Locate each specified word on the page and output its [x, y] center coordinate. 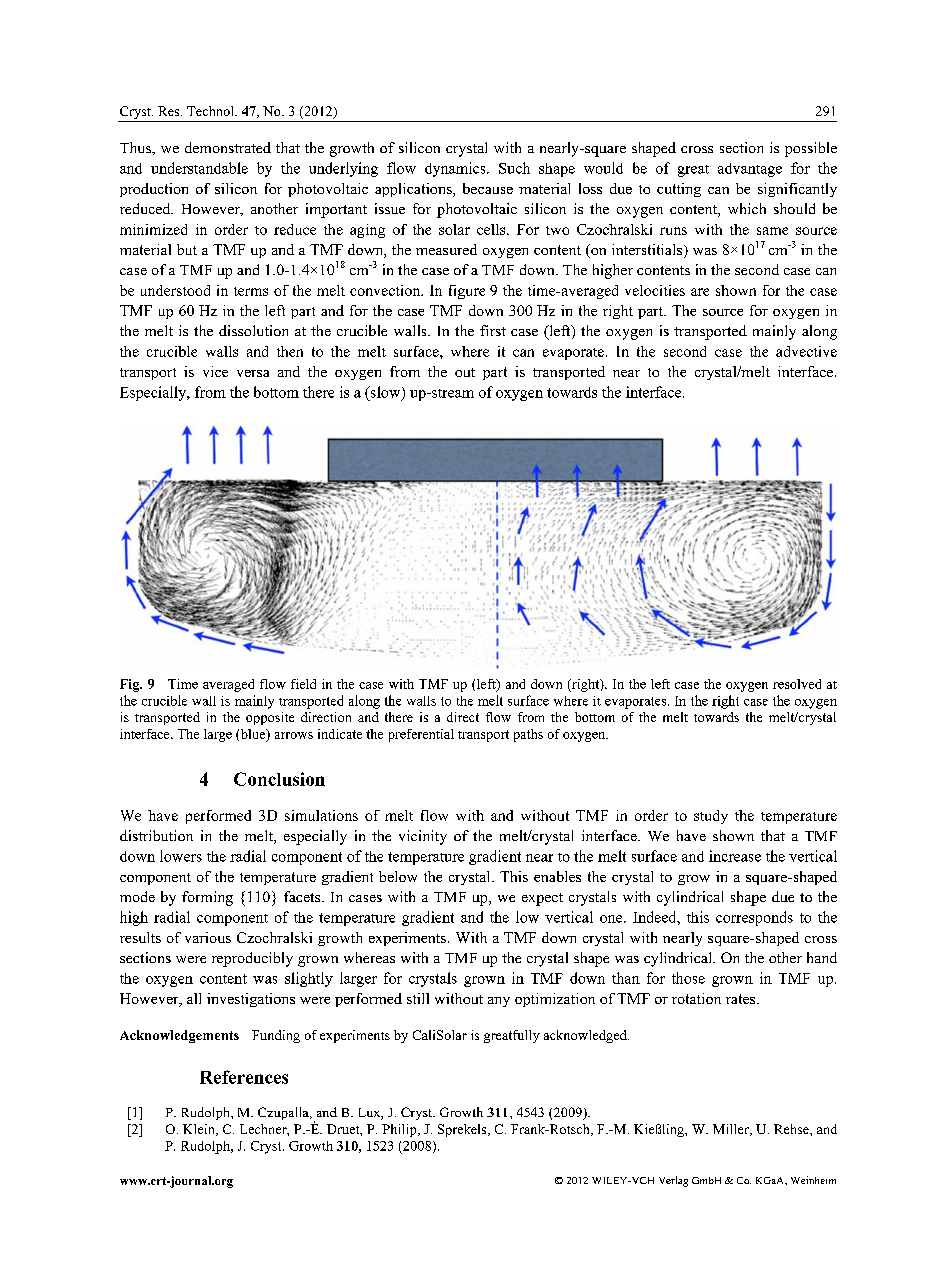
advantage [750, 170]
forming [207, 898]
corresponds [754, 918]
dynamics [456, 169]
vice [215, 371]
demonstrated [228, 147]
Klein [200, 1130]
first [493, 330]
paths [528, 735]
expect [542, 899]
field [303, 684]
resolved [797, 684]
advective [806, 351]
